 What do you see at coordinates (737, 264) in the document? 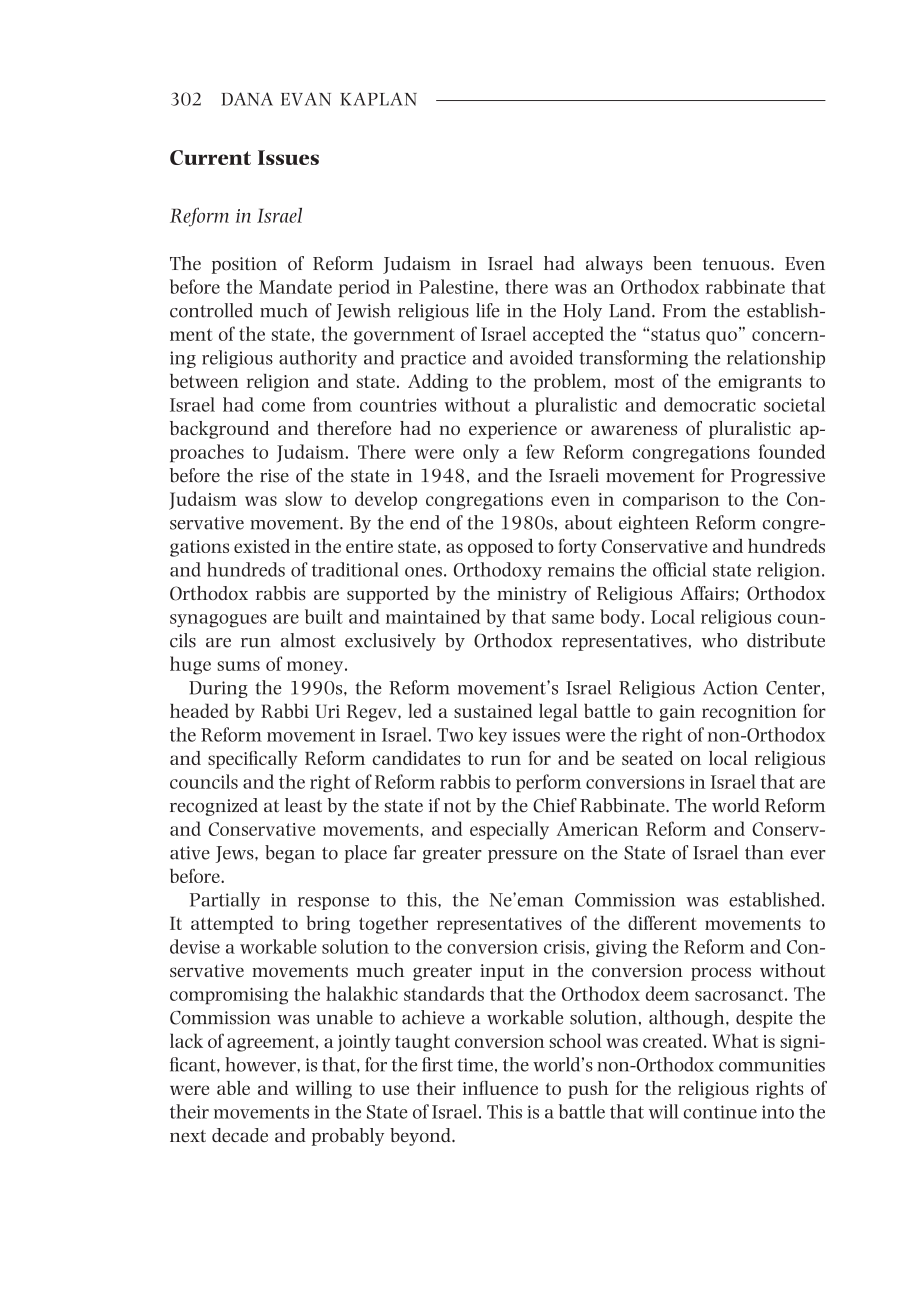
I see `tenuous` at bounding box center [737, 264].
